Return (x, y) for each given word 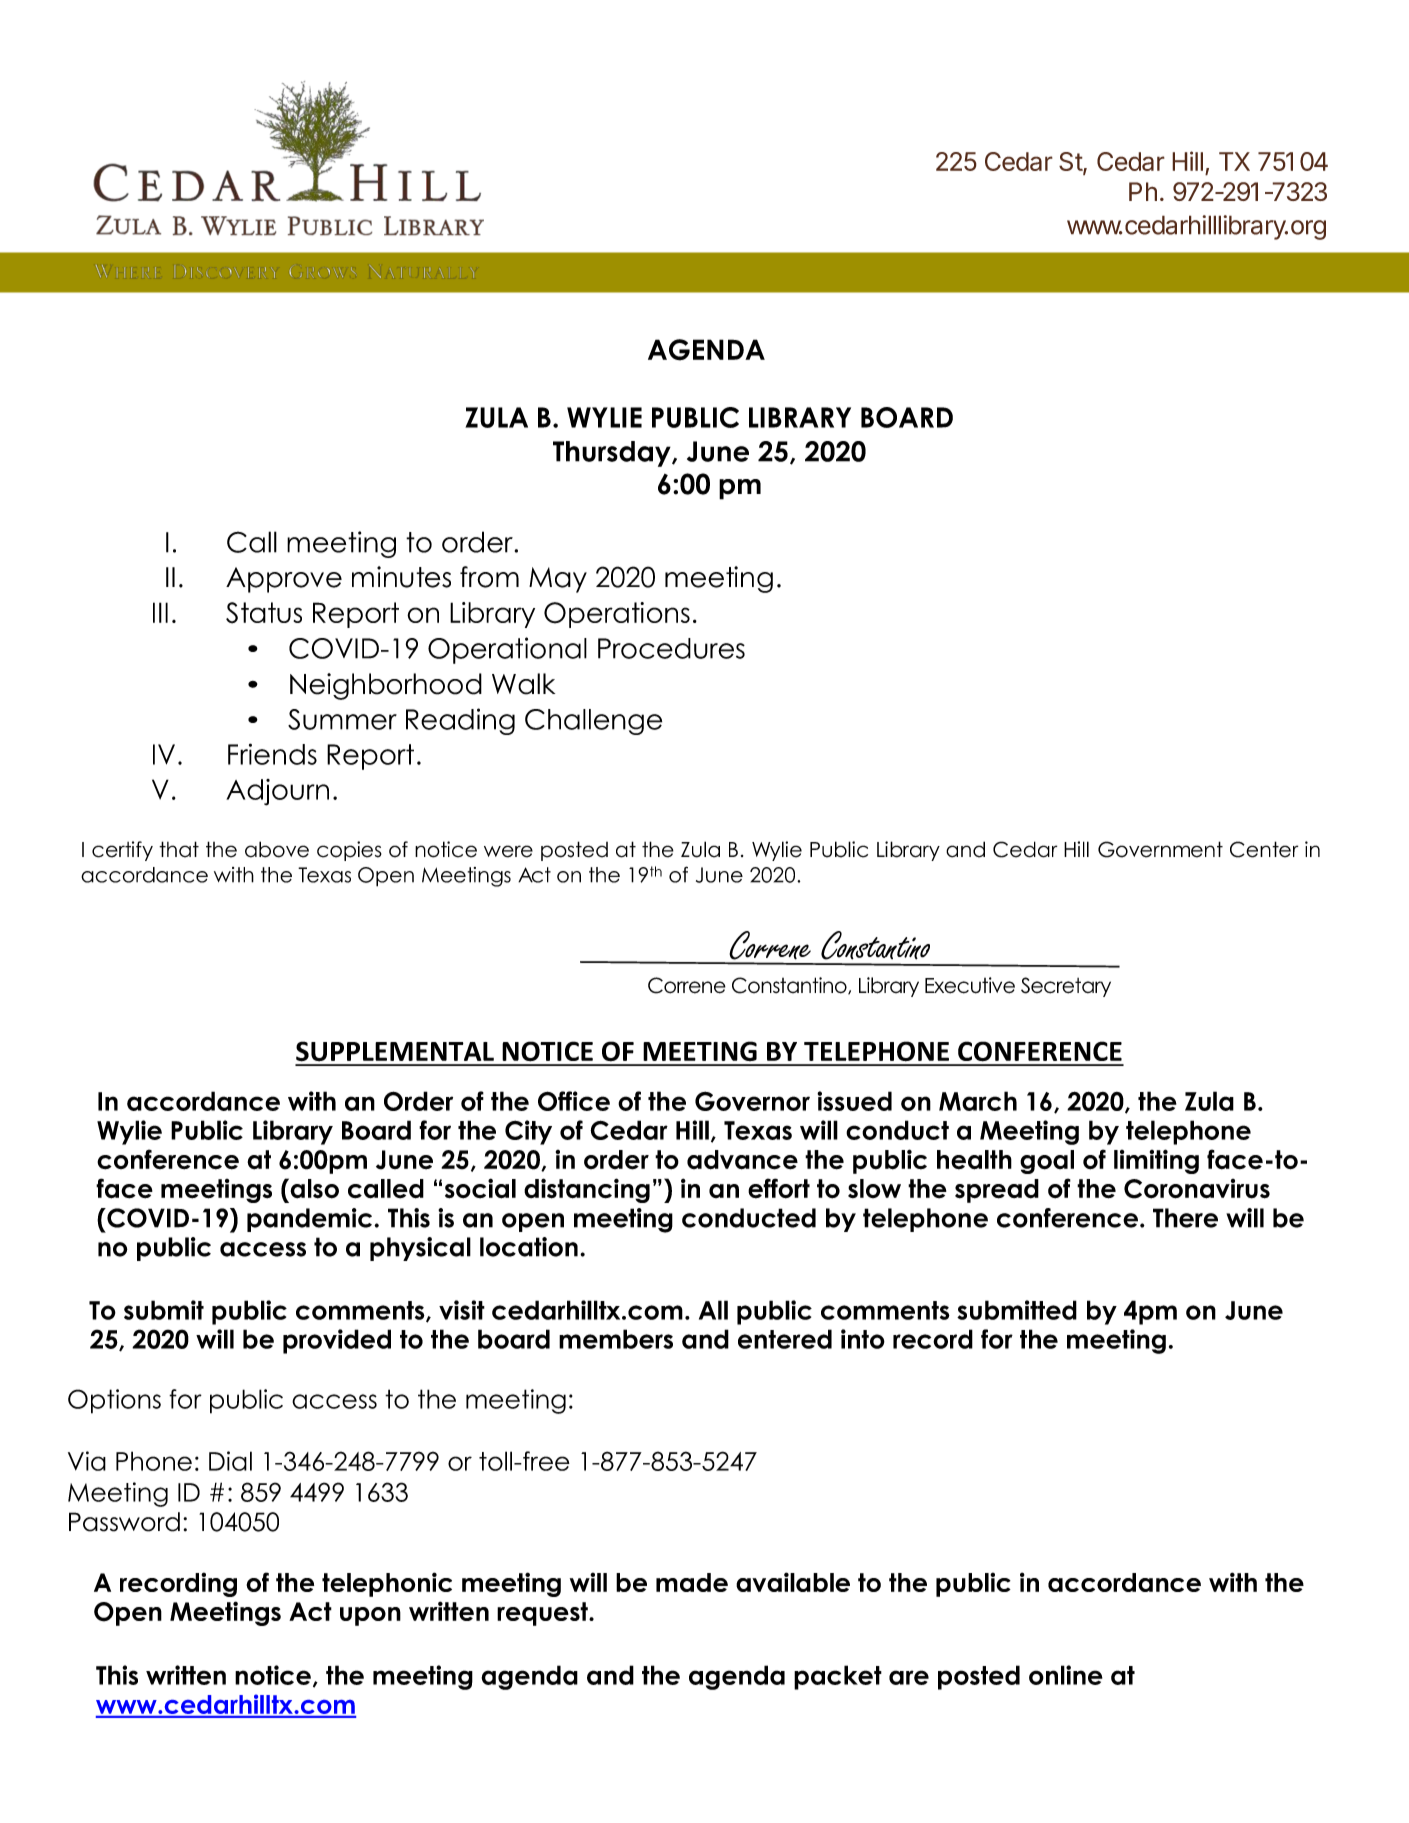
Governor (752, 1101)
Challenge (593, 722)
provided (337, 1341)
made (692, 1582)
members (616, 1339)
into (863, 1339)
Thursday (613, 454)
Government (1160, 849)
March (978, 1101)
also (313, 1188)
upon (370, 1616)
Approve (284, 580)
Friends (272, 754)
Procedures (671, 648)
